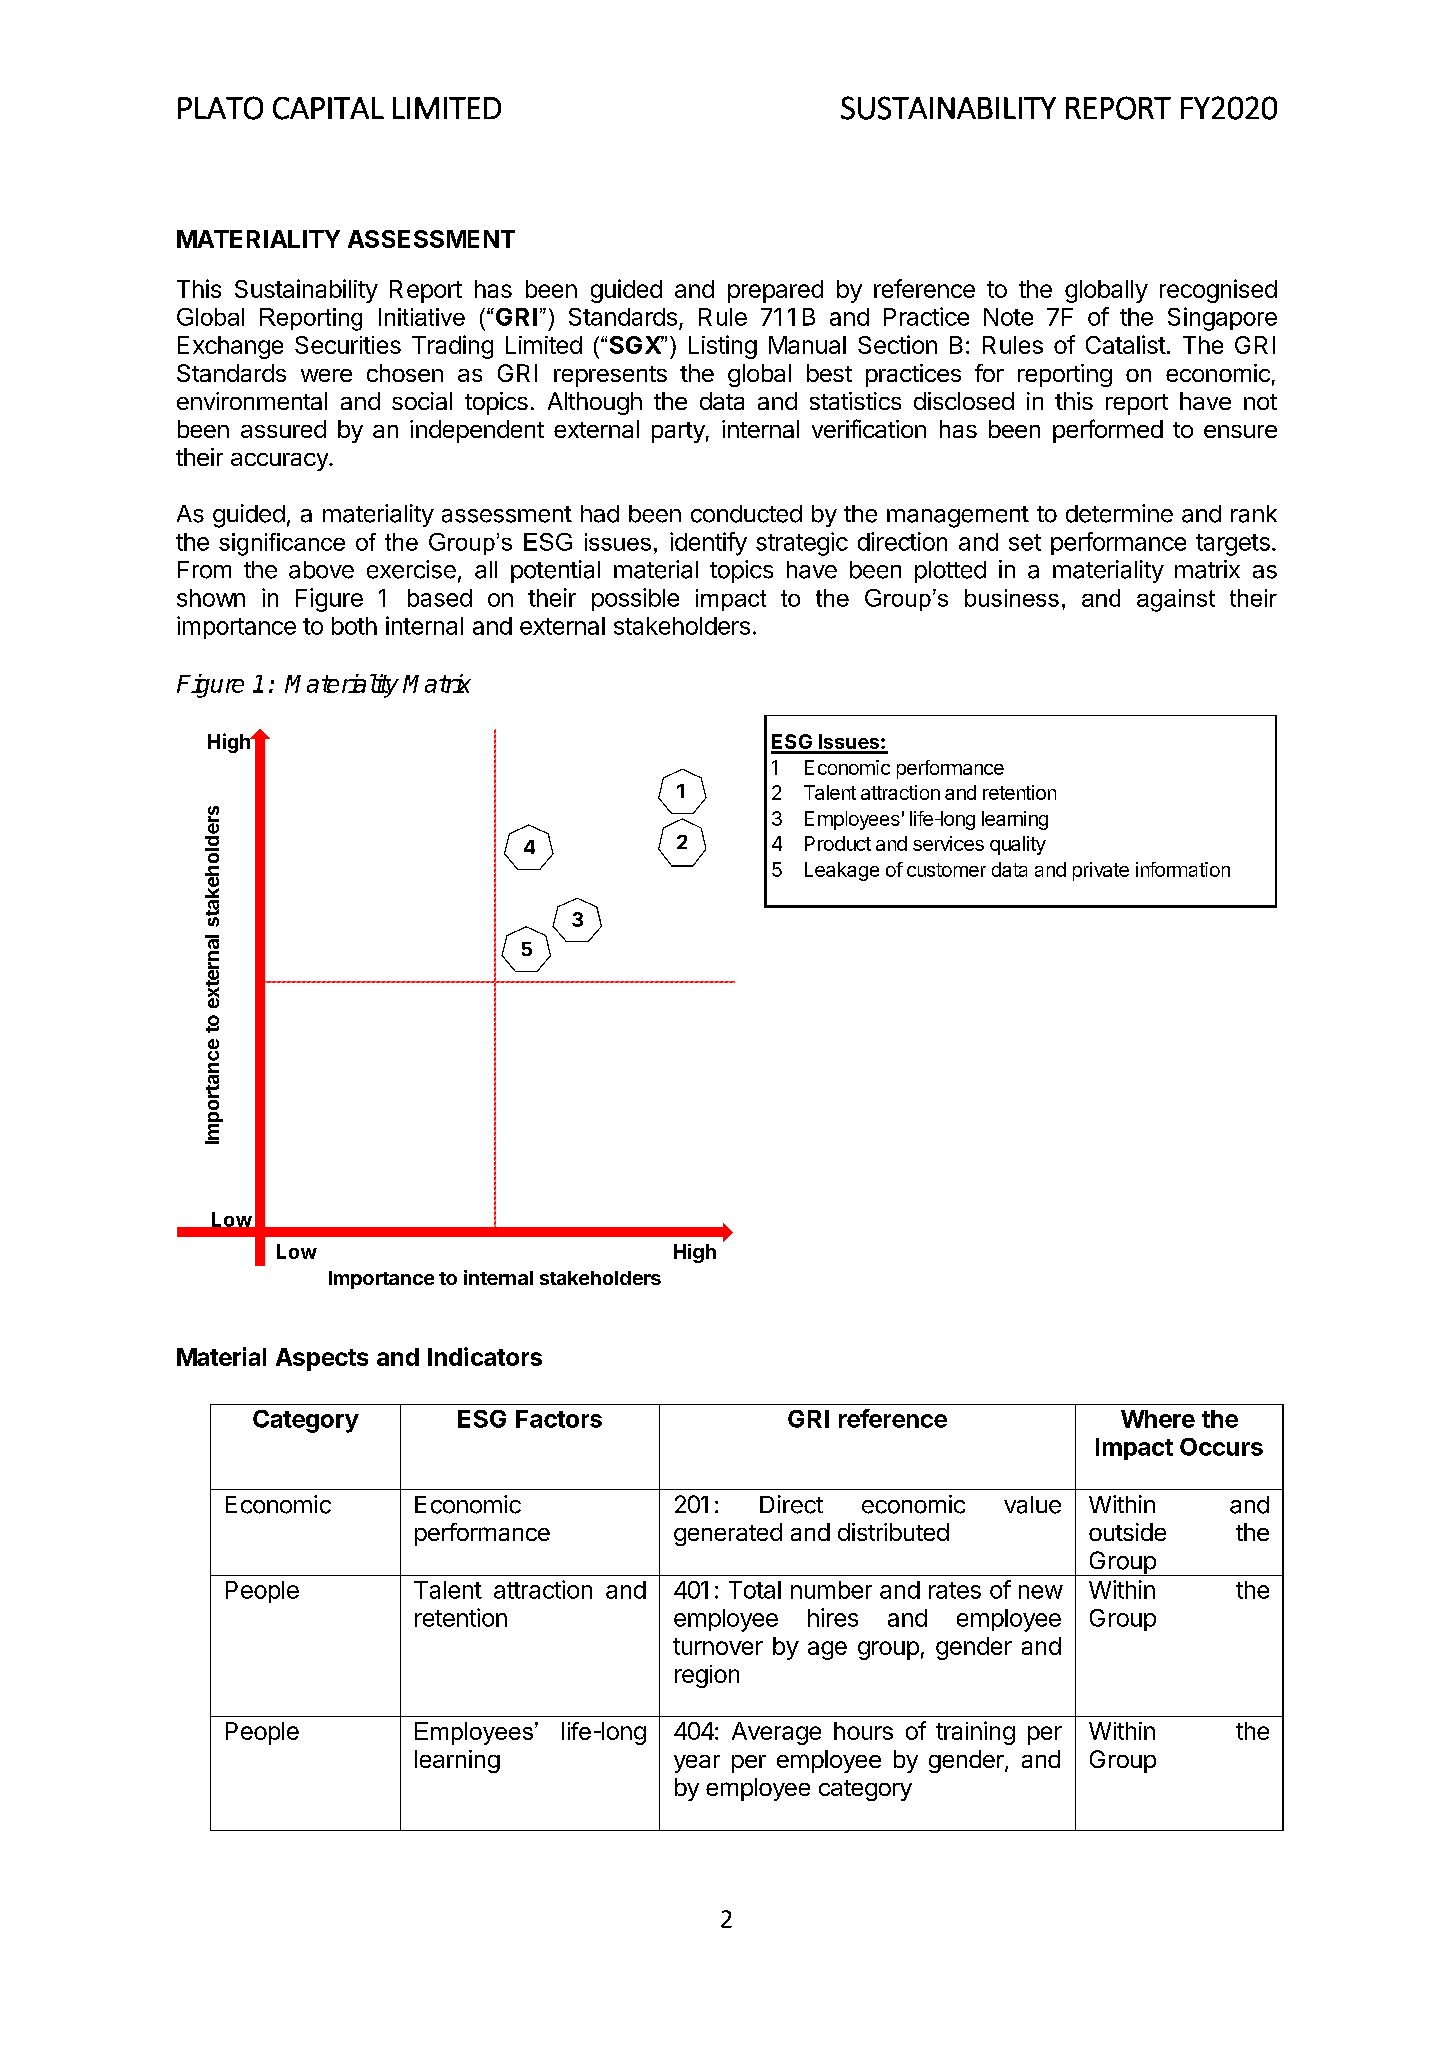 The image size is (1453, 2054). Describe the element at coordinates (708, 544) in the screenshot. I see `identify` at that location.
